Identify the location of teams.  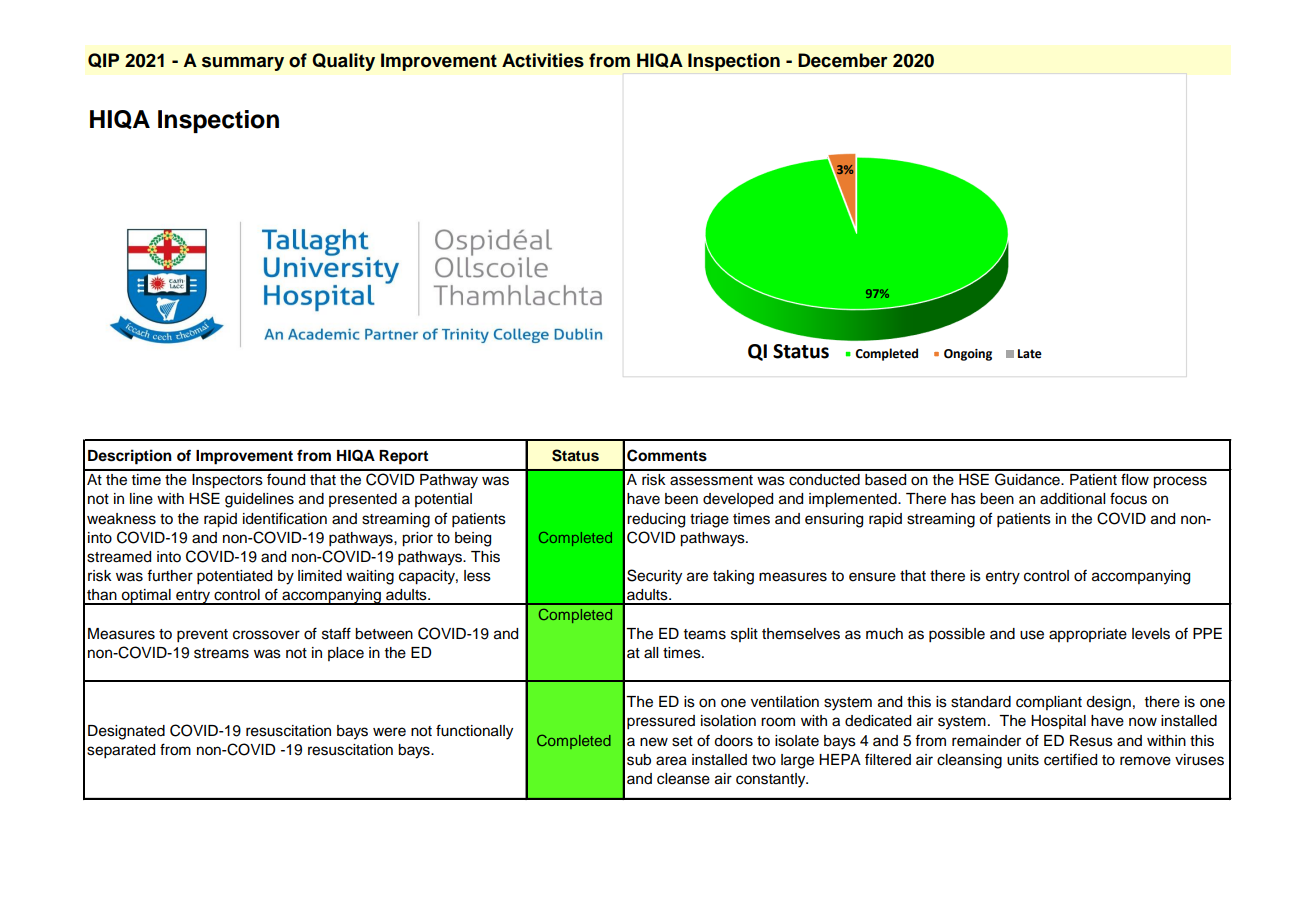
(705, 634).
